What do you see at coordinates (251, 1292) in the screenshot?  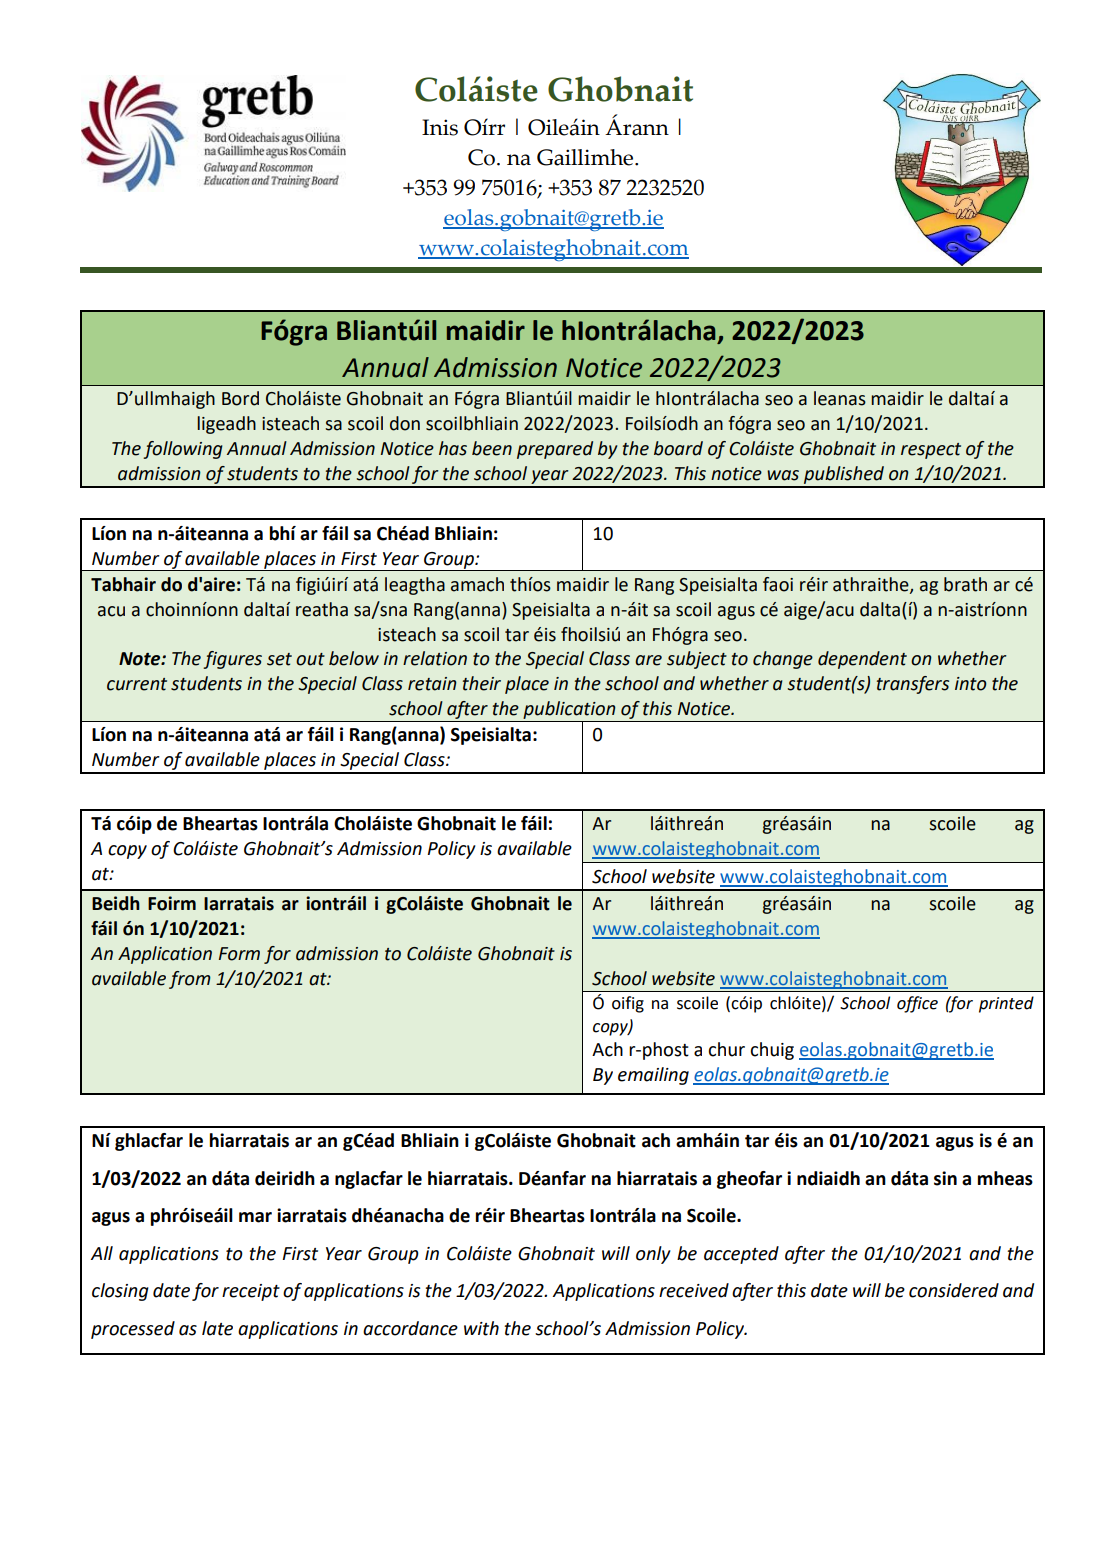 I see `receipt` at bounding box center [251, 1292].
